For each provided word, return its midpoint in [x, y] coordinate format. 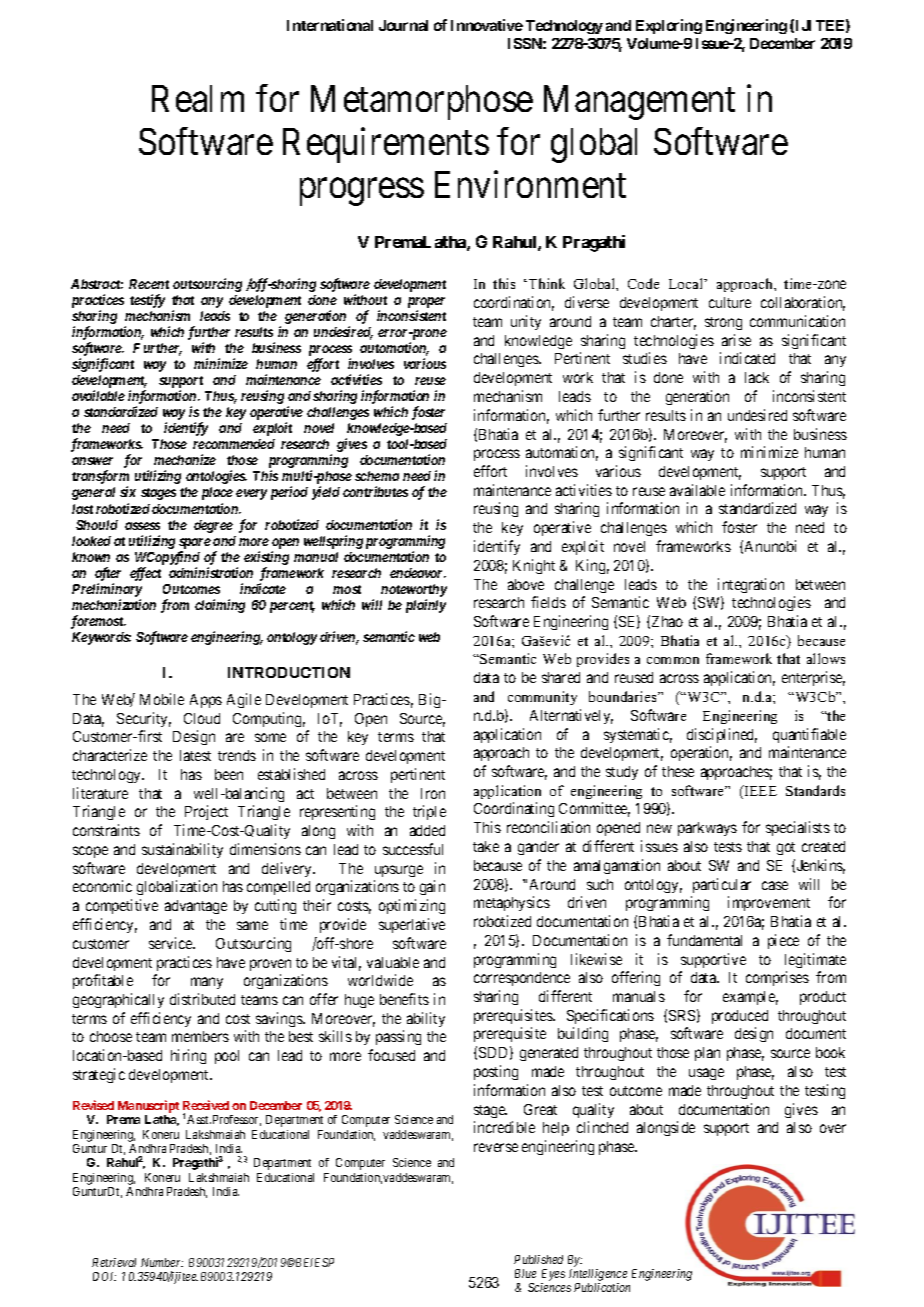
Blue [525, 1273]
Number [162, 1262]
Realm [198, 98]
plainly [426, 606]
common [673, 660]
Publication [602, 1287]
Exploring [669, 26]
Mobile [162, 699]
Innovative [487, 25]
